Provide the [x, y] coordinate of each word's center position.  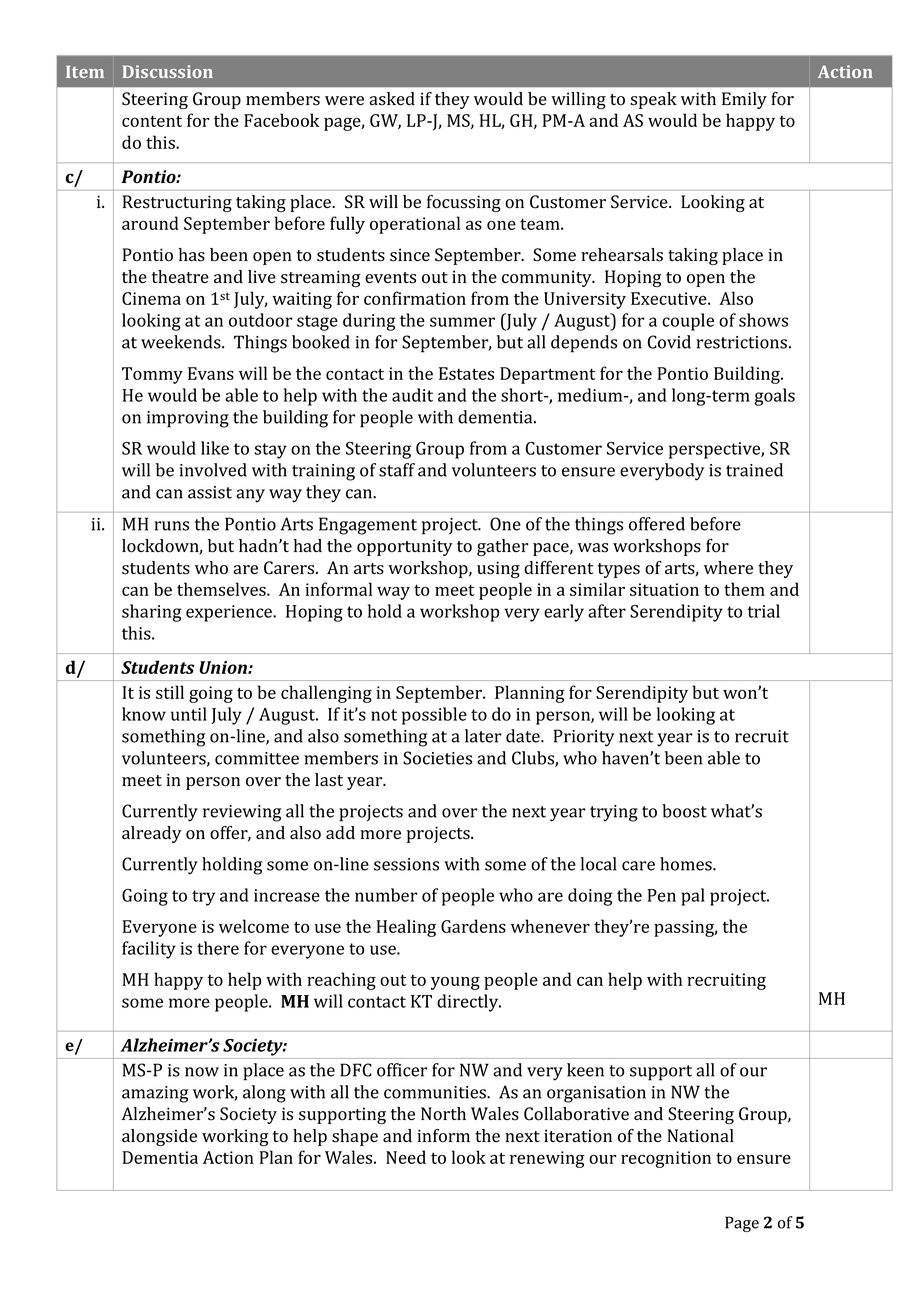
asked [392, 99]
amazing [155, 1094]
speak [653, 100]
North [443, 1114]
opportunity [405, 547]
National [700, 1136]
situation [664, 589]
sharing [152, 613]
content [152, 121]
